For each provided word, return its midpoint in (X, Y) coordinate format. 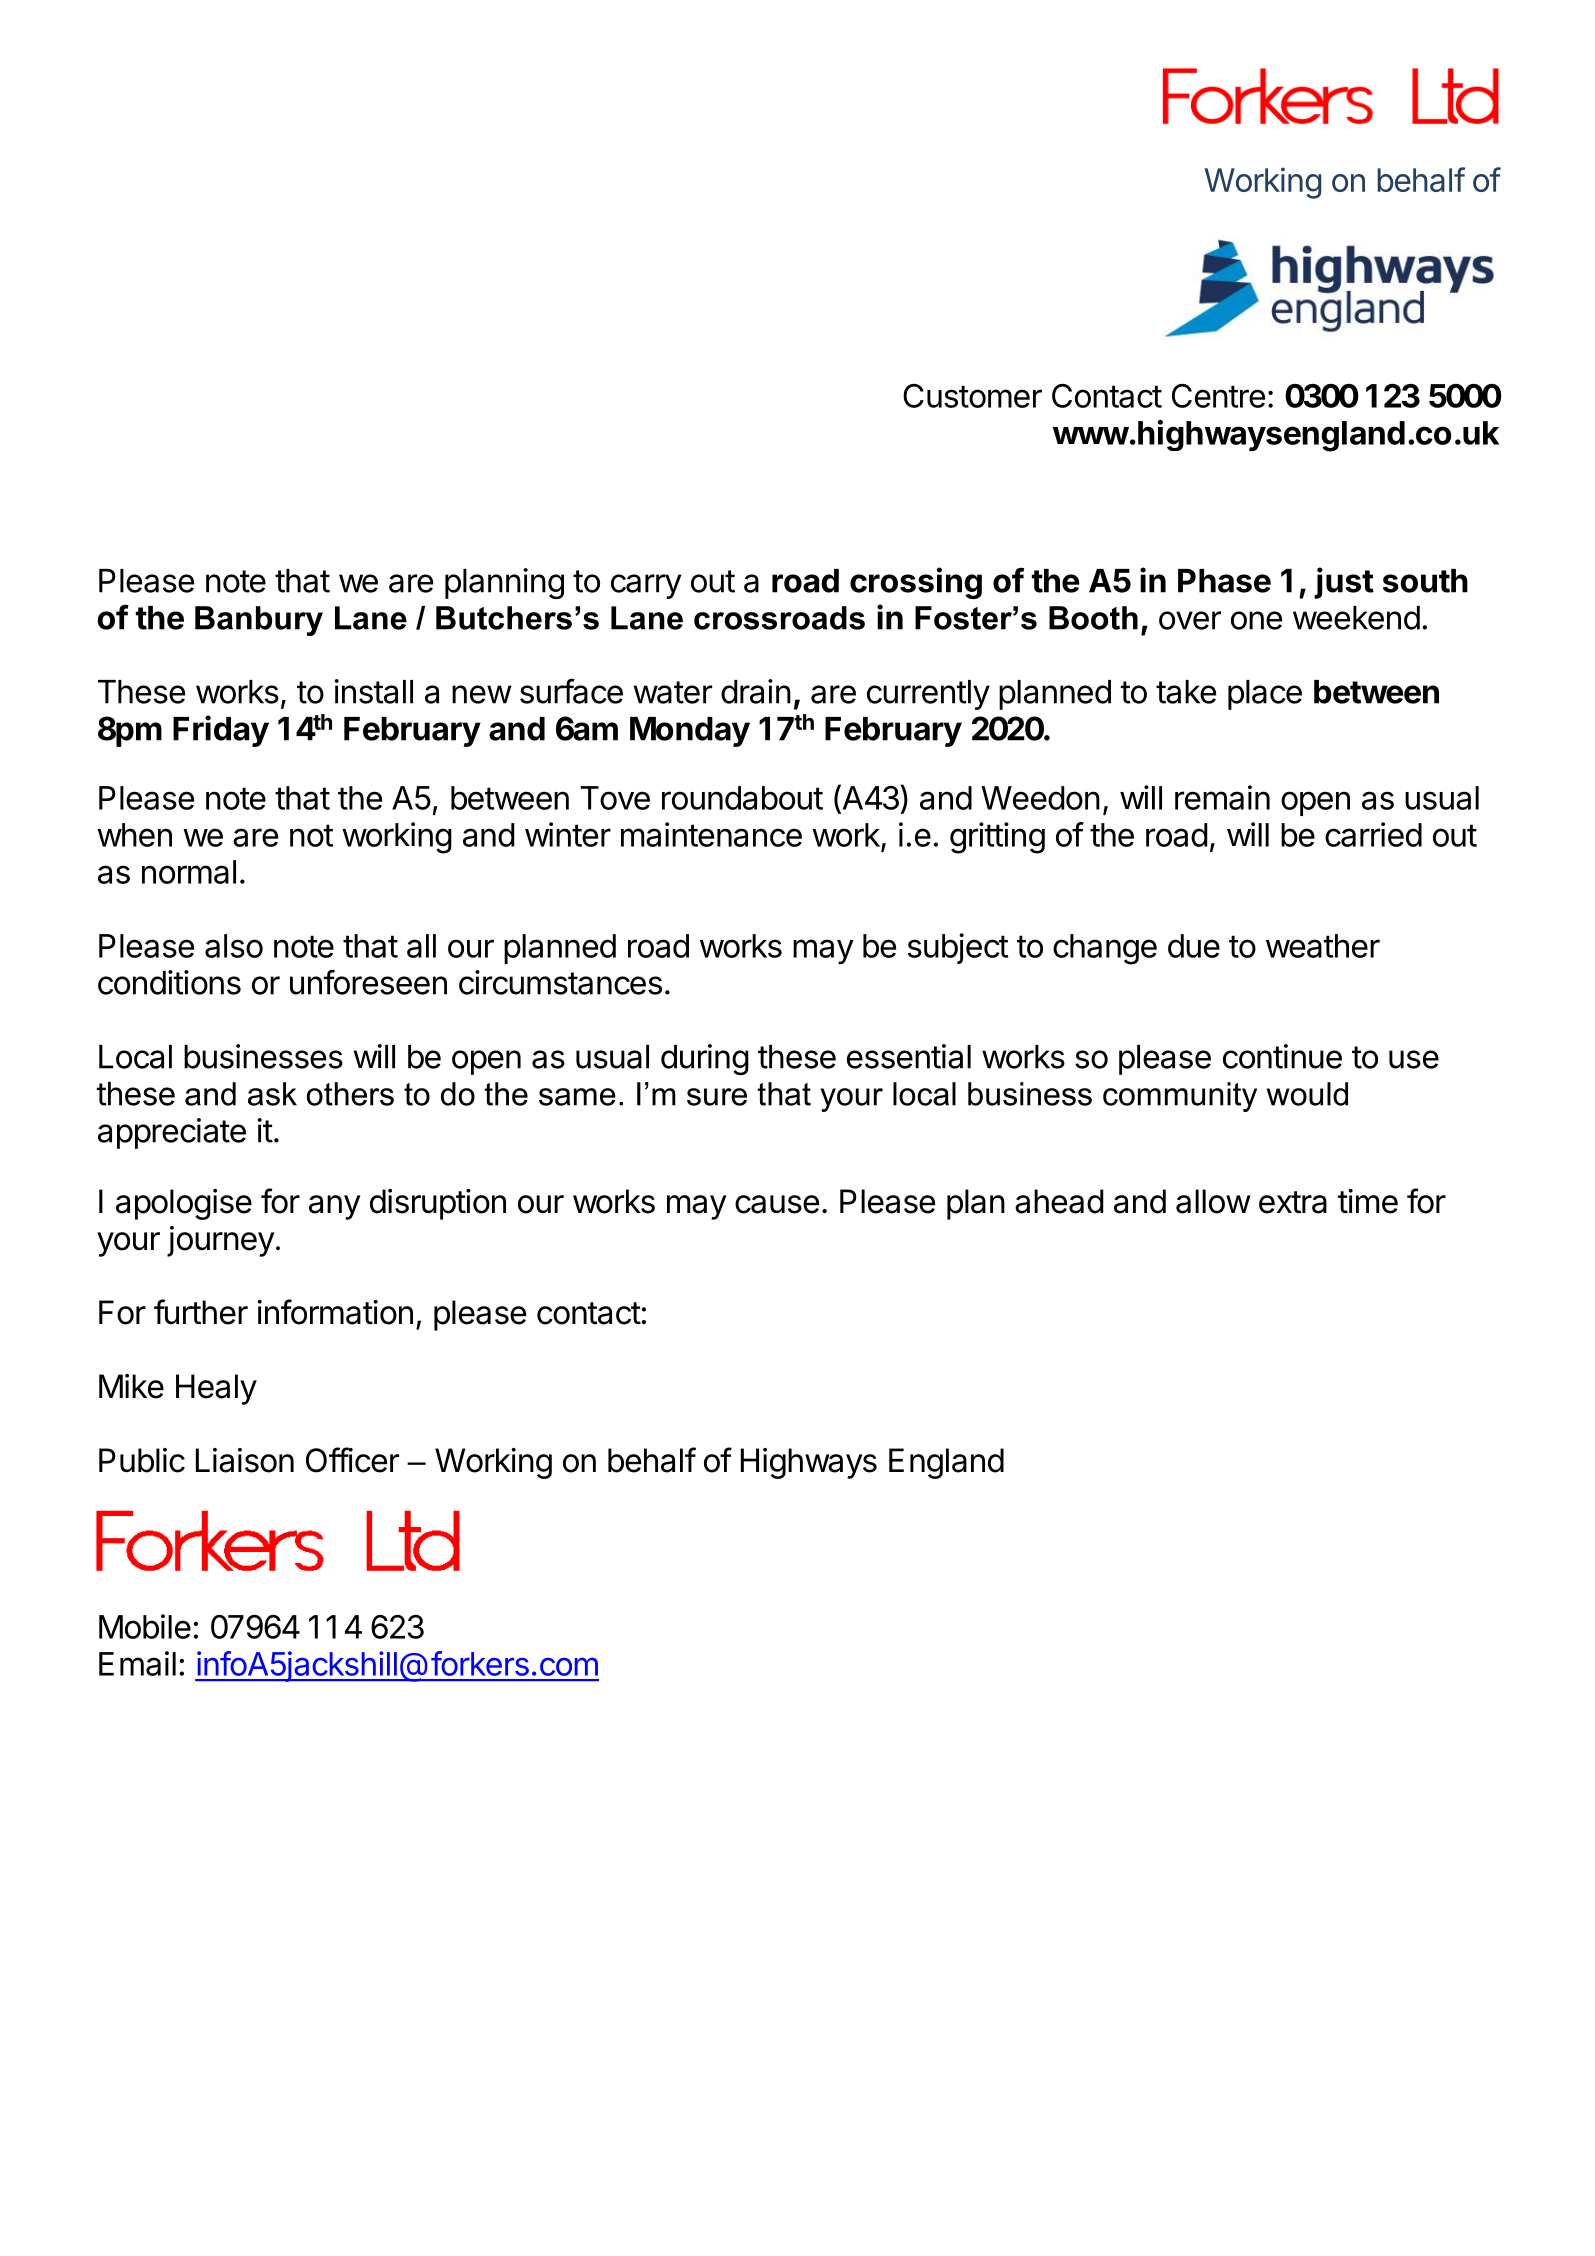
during (705, 1059)
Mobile (145, 1626)
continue (1282, 1056)
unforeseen (368, 982)
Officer (352, 1460)
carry (646, 586)
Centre (1218, 396)
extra (1293, 1202)
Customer (972, 396)
